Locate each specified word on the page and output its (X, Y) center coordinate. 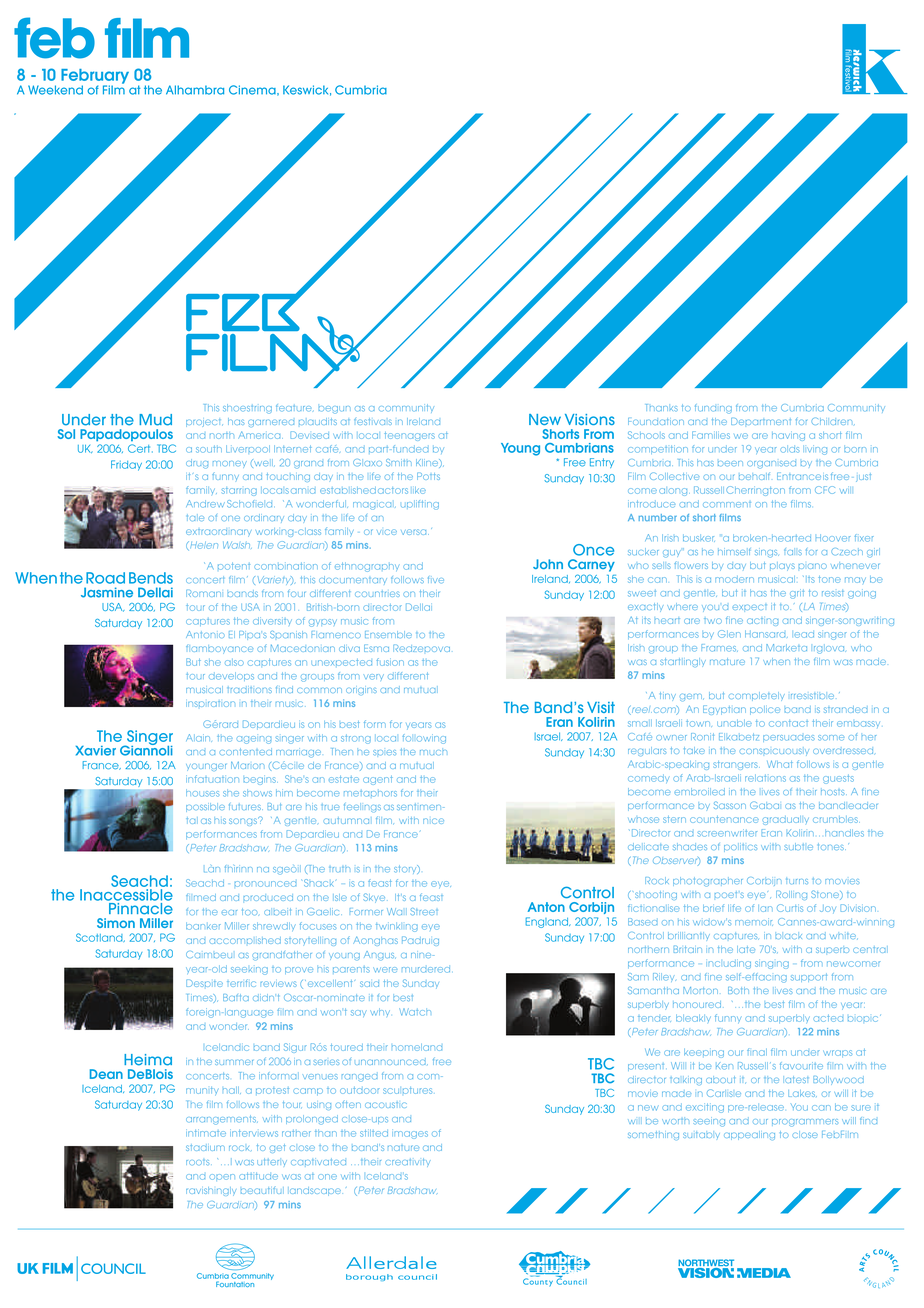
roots (197, 1162)
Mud (155, 420)
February (95, 77)
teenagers (409, 436)
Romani (203, 593)
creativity (408, 1162)
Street (424, 911)
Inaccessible (126, 895)
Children (833, 421)
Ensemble (388, 634)
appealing (749, 1135)
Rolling (791, 895)
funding (713, 409)
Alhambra (195, 90)
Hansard (766, 634)
